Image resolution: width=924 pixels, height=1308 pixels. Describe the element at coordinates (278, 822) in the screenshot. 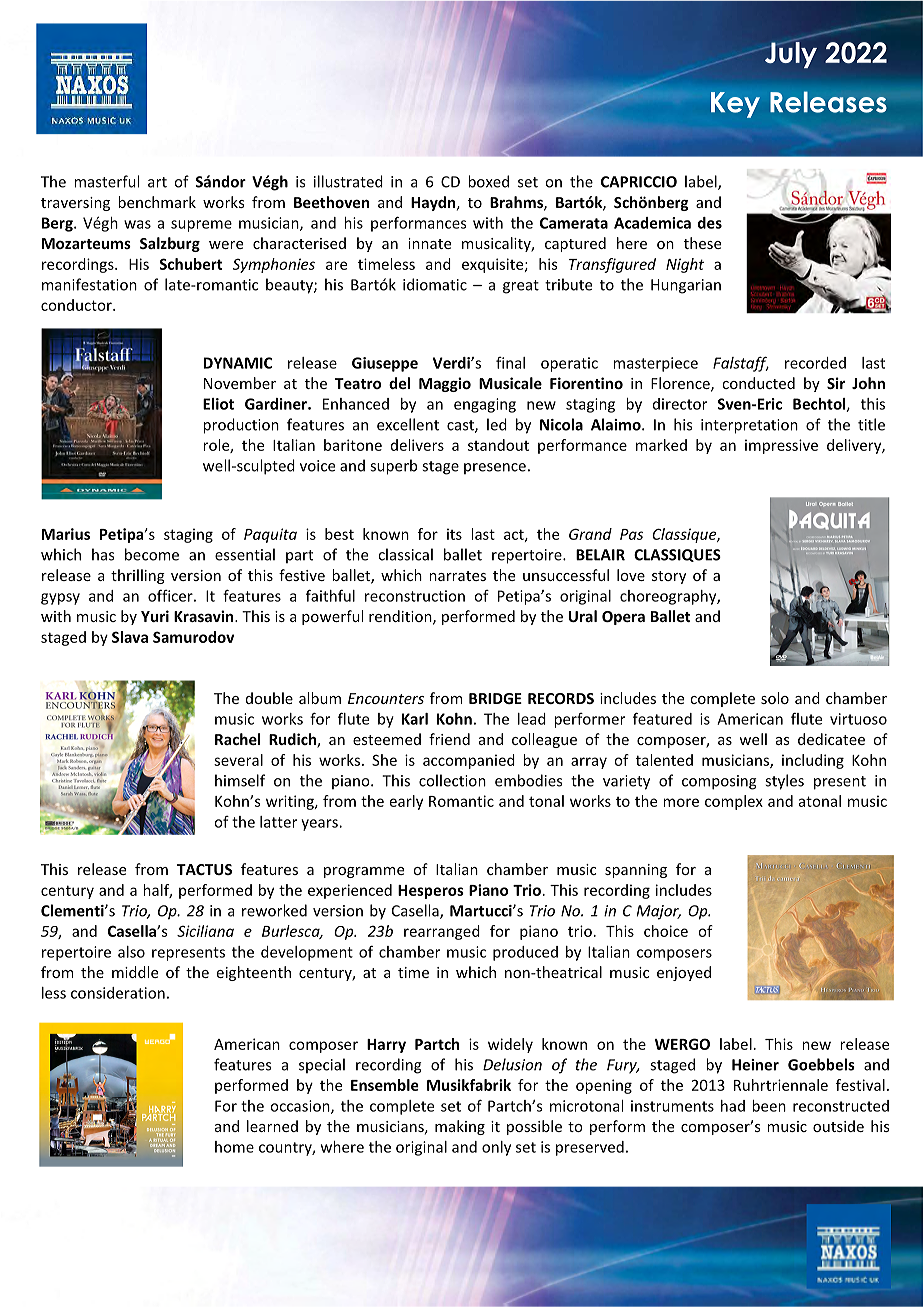

I see `latter` at that location.
